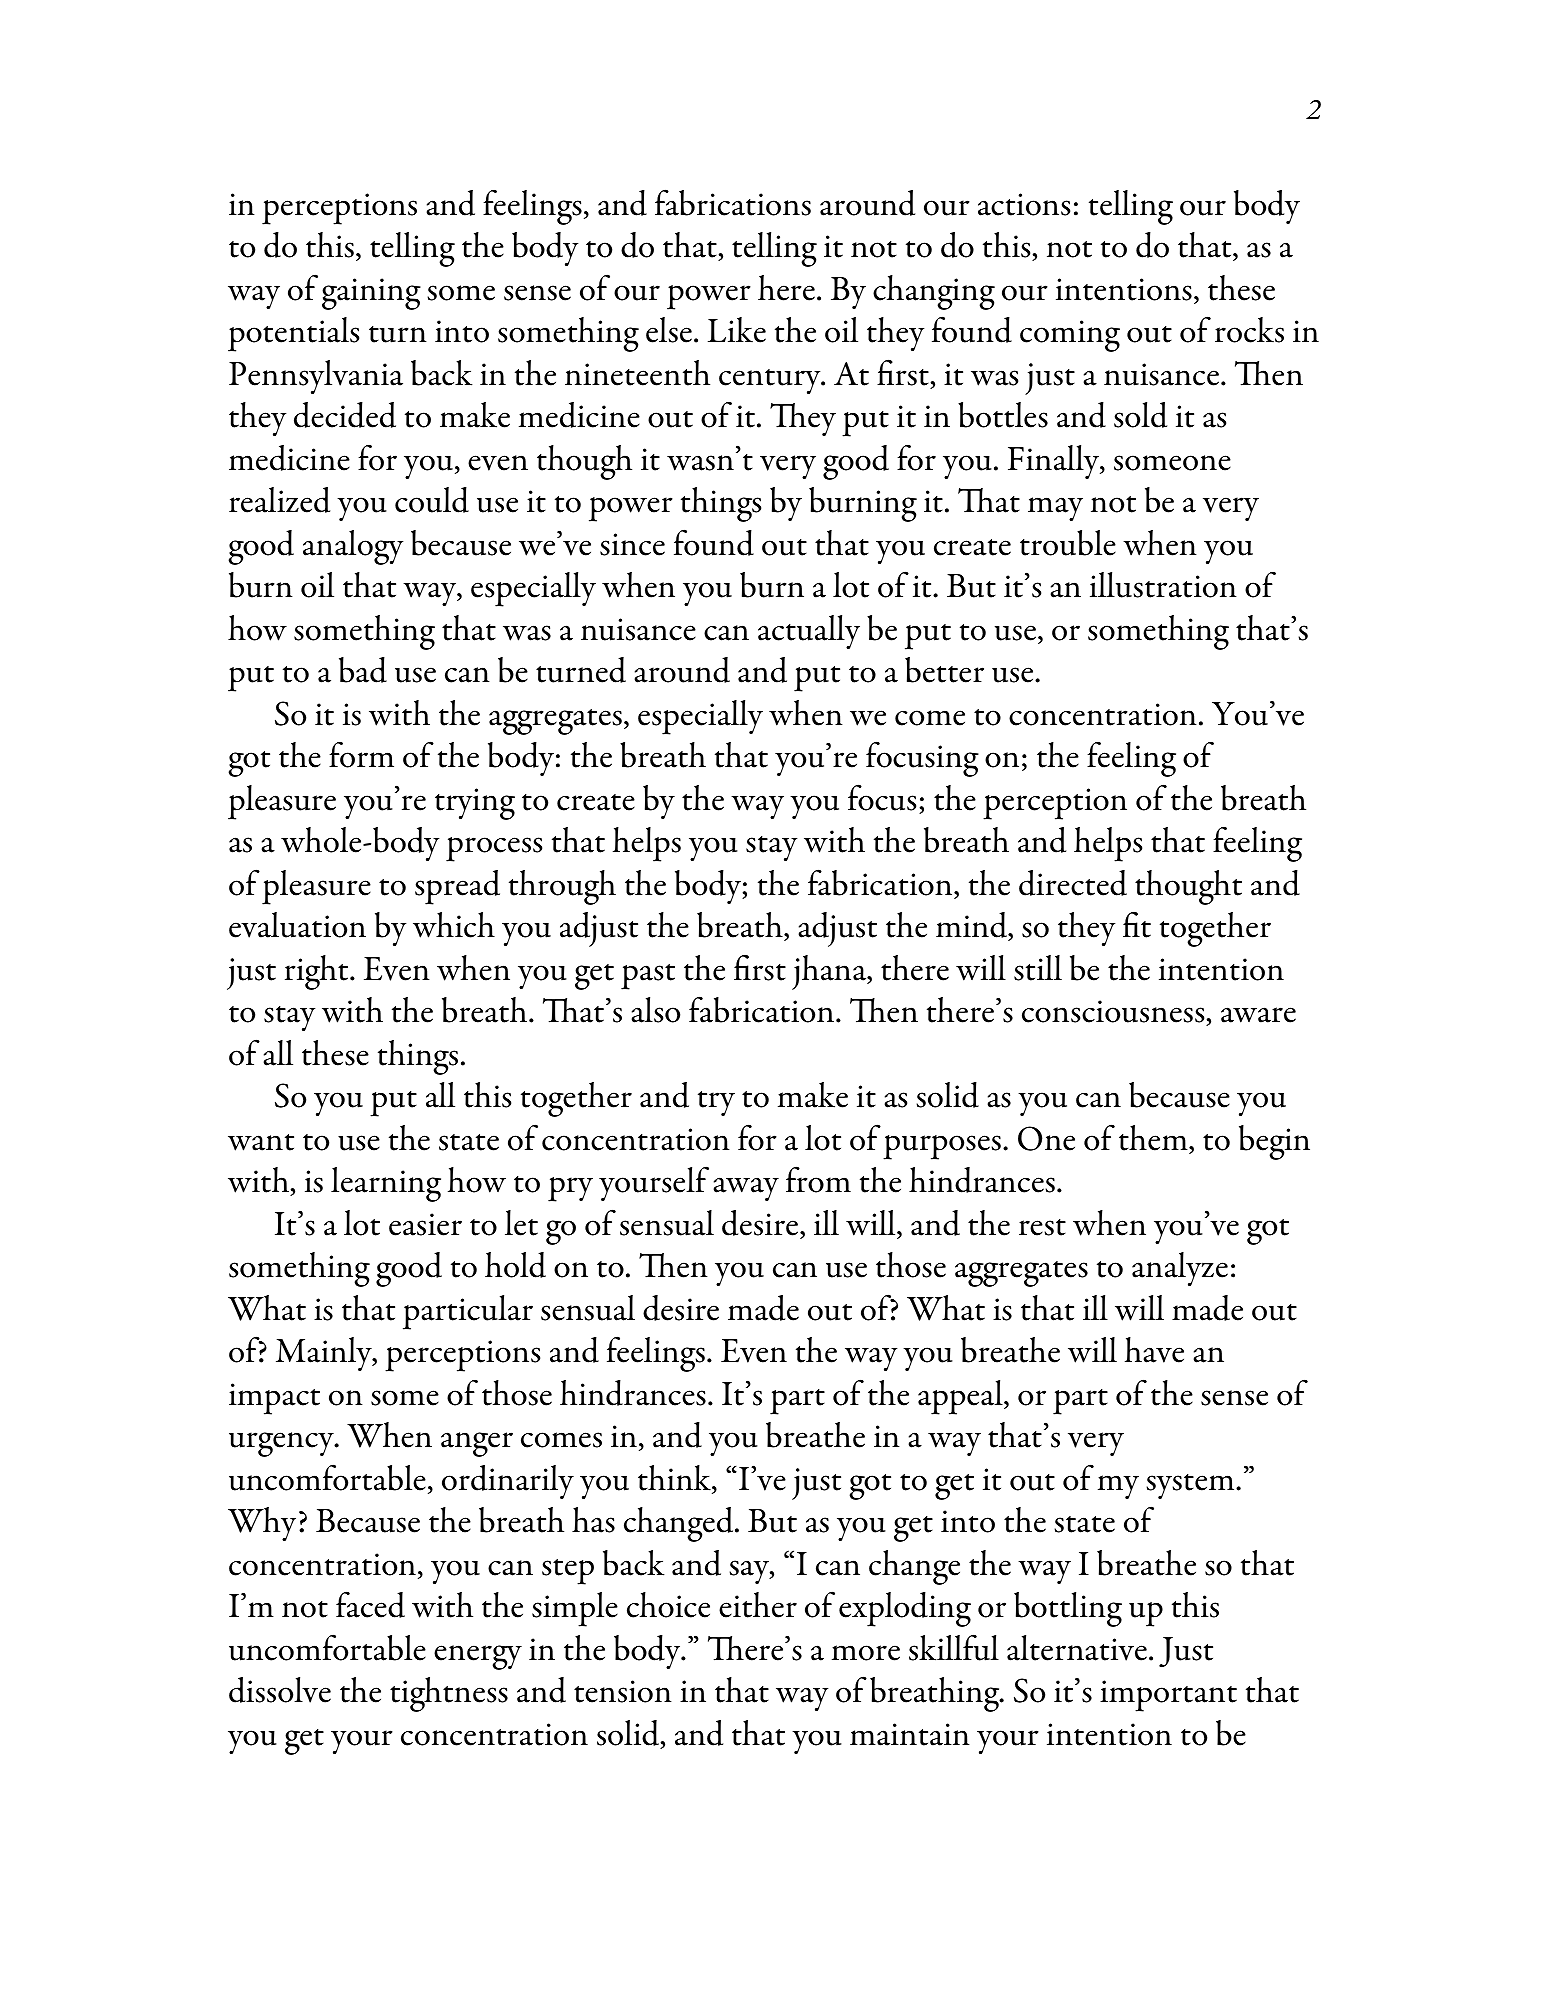 This screenshot has height=2004, width=1549. What do you see at coordinates (371, 294) in the screenshot?
I see `gaining` at bounding box center [371, 294].
